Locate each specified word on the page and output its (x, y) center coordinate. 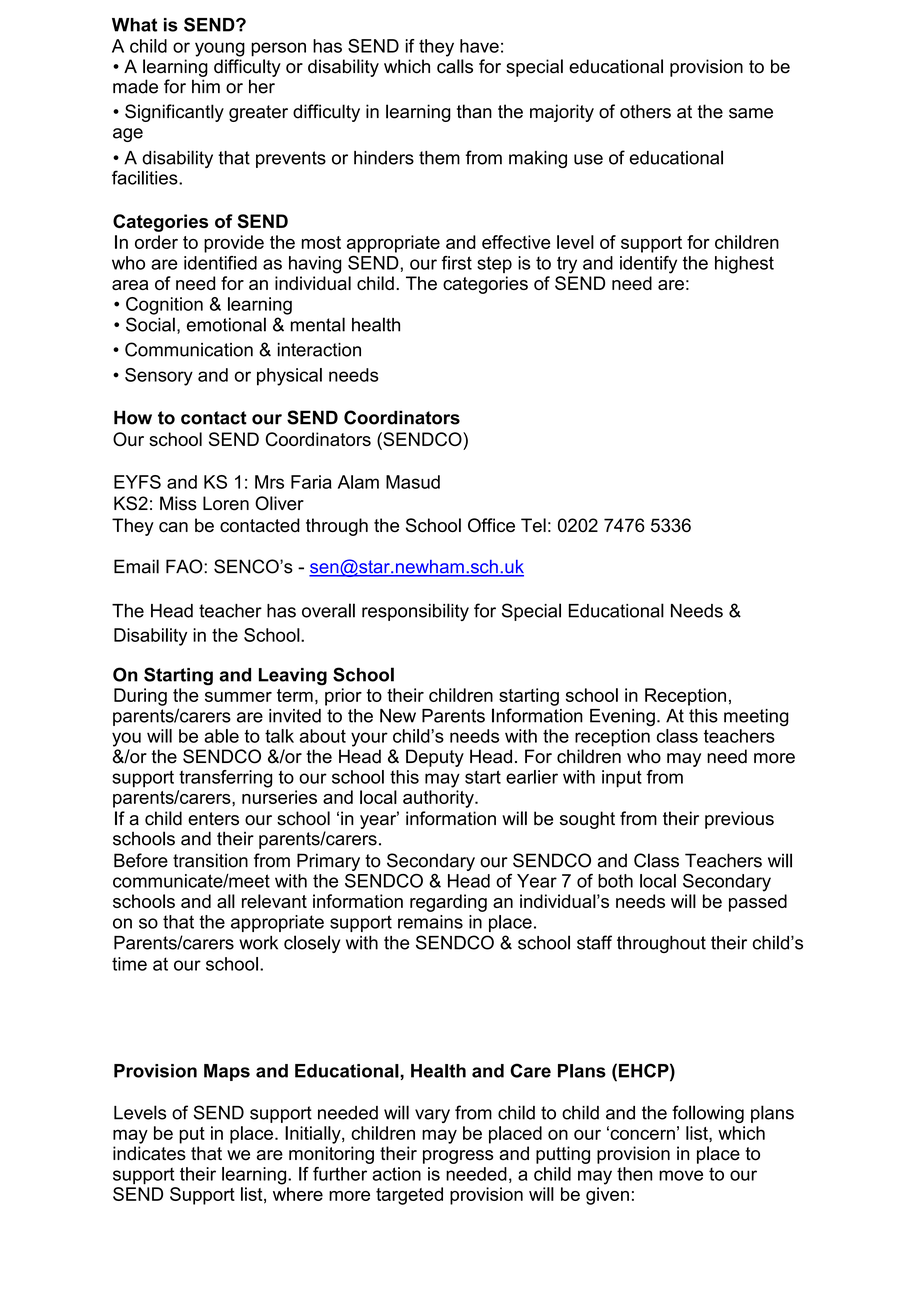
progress (458, 1157)
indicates (149, 1153)
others (645, 111)
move (681, 1175)
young (220, 49)
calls (455, 66)
